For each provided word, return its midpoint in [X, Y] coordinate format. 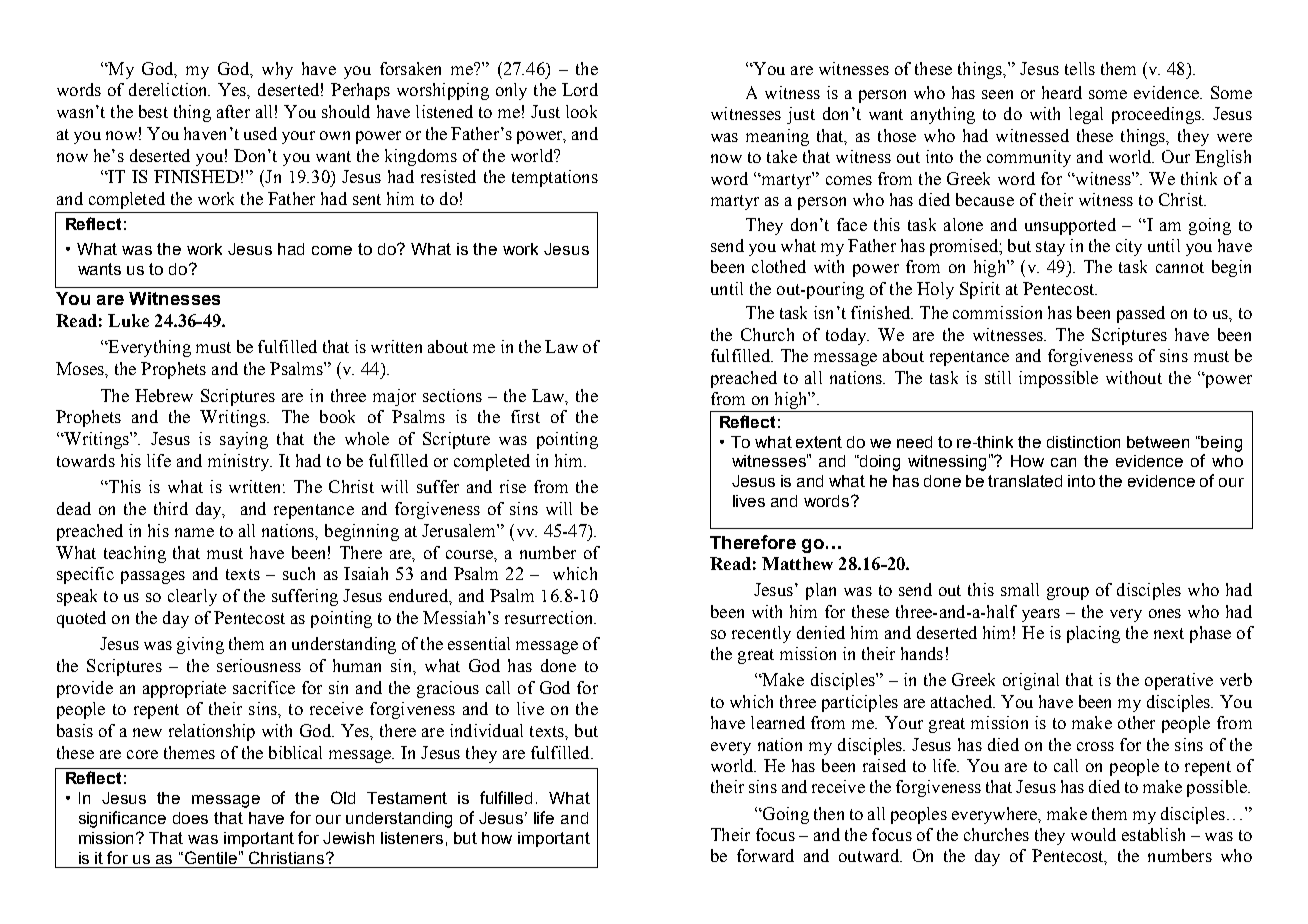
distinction [1083, 442]
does [190, 818]
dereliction [169, 89]
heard [1062, 92]
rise [513, 486]
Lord [580, 89]
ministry [240, 462]
